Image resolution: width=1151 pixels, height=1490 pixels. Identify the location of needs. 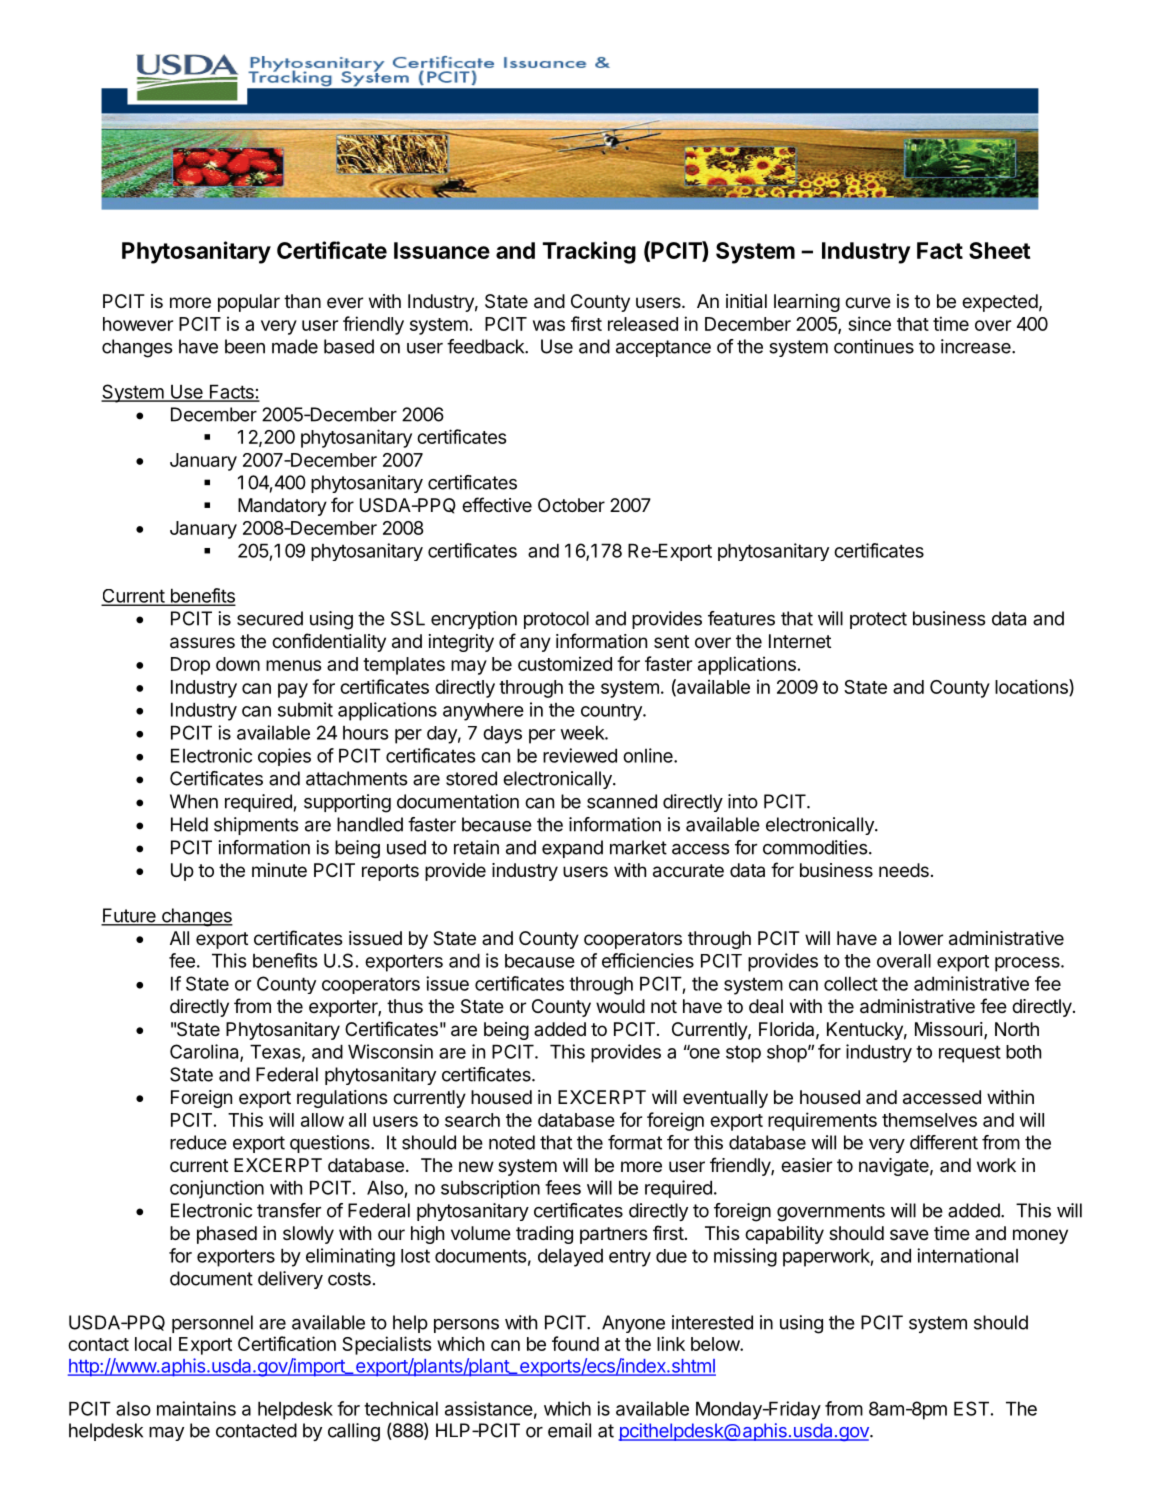
(904, 870).
